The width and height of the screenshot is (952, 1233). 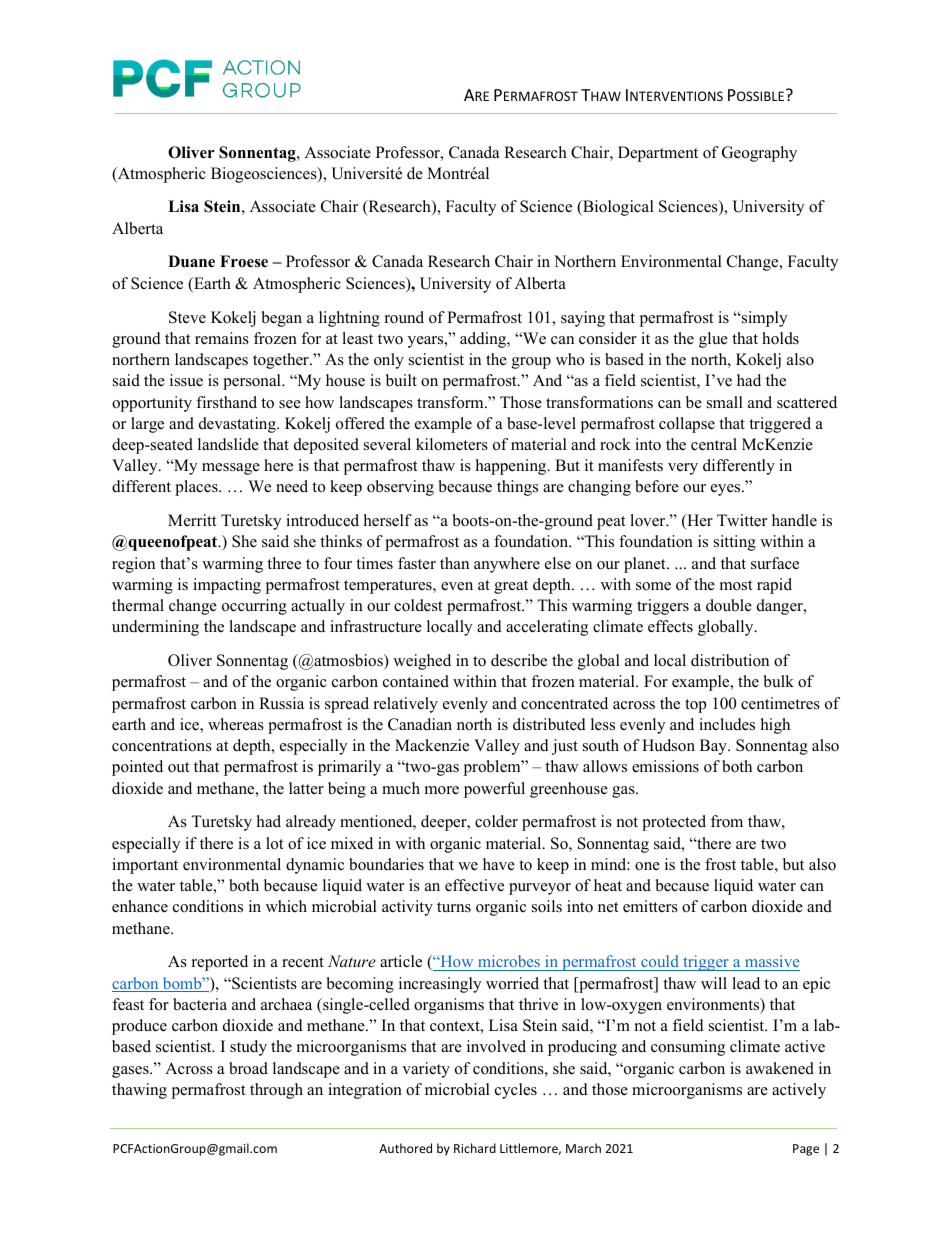 What do you see at coordinates (276, 1091) in the screenshot?
I see `through` at bounding box center [276, 1091].
